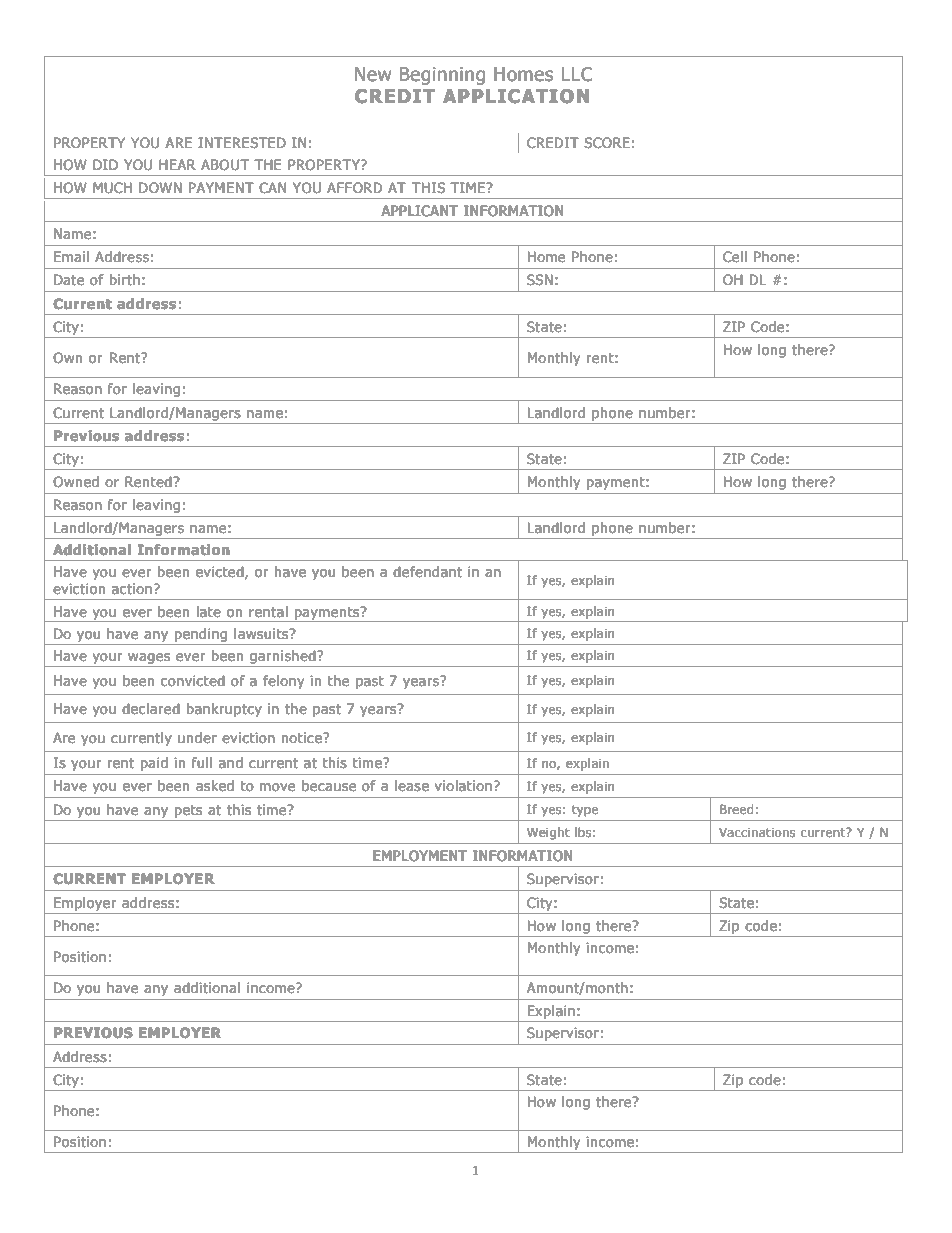  What do you see at coordinates (442, 76) in the screenshot?
I see `Beginning` at bounding box center [442, 76].
